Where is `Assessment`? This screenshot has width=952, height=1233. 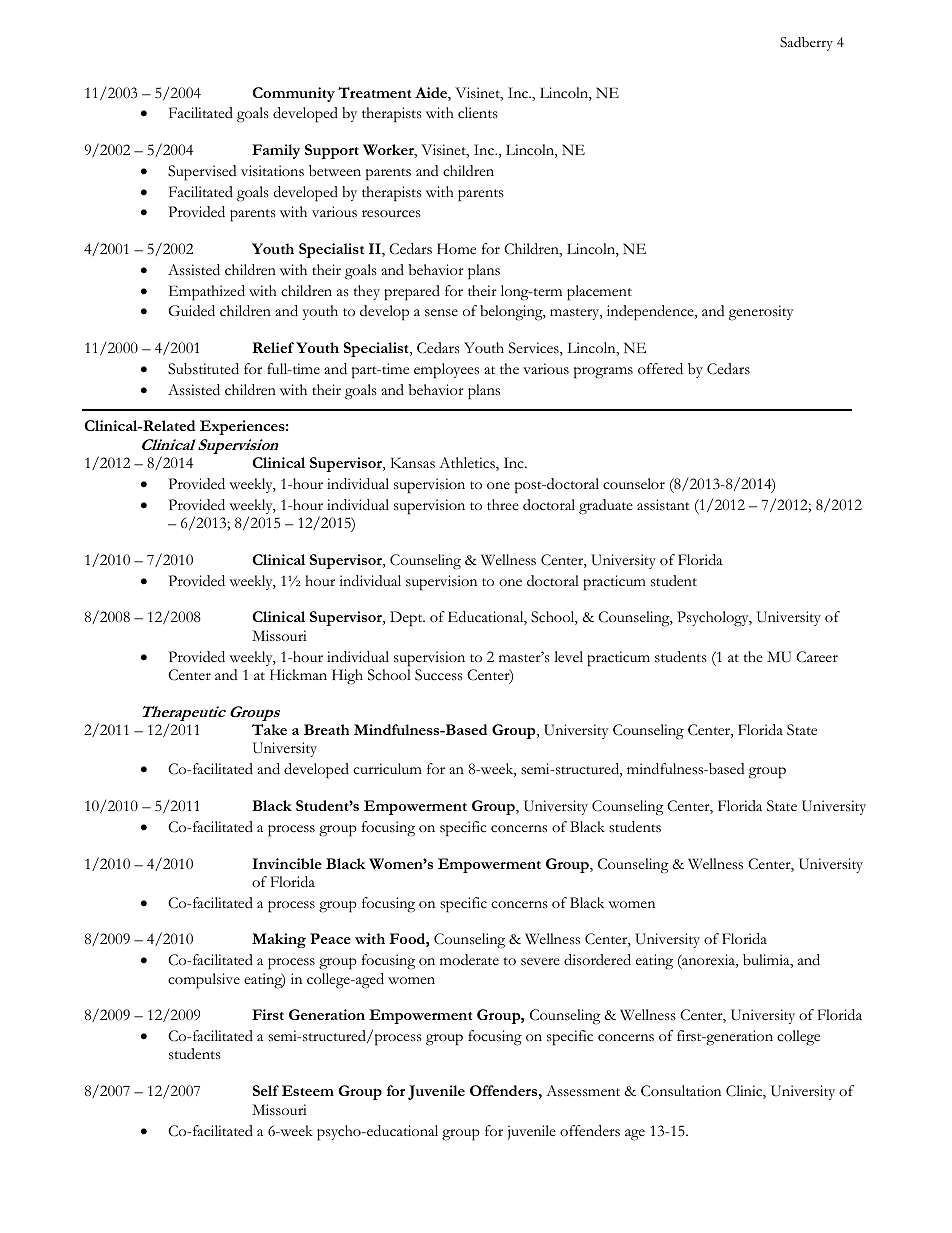 Assessment is located at coordinates (583, 1091).
